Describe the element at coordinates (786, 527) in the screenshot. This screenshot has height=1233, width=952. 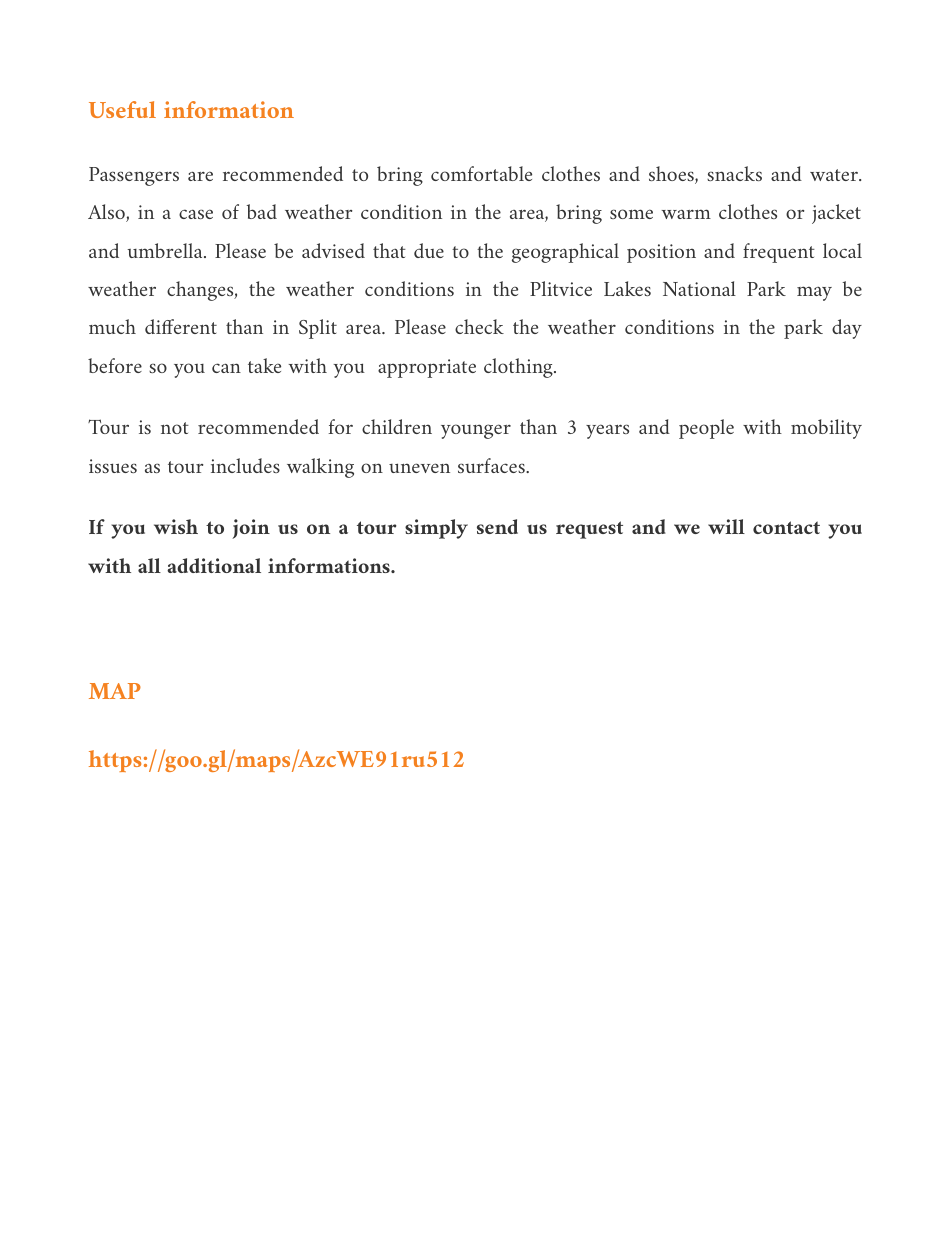
I see `contact` at that location.
